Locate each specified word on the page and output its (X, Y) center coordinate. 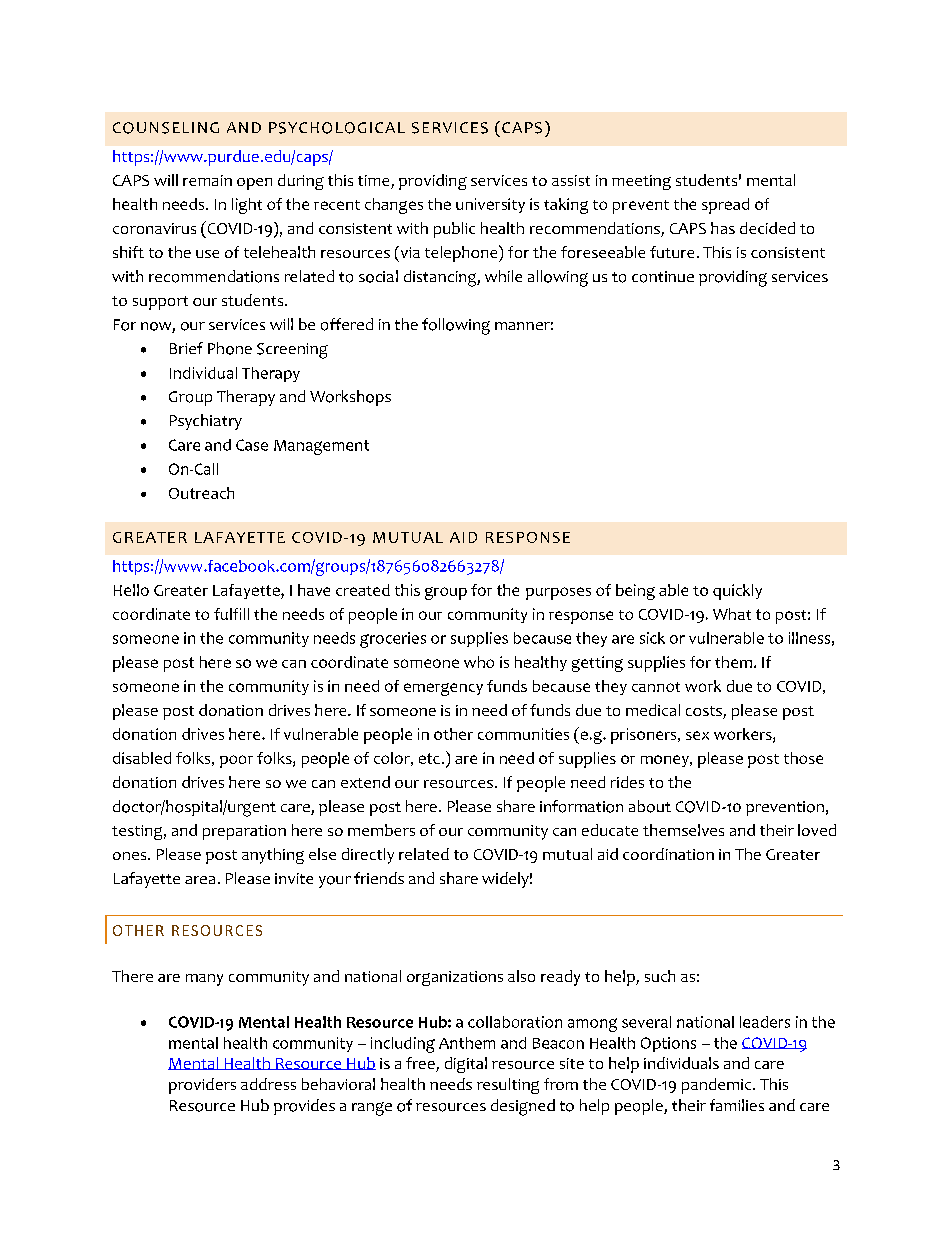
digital (466, 1065)
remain (207, 180)
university (490, 205)
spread (725, 206)
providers (202, 1086)
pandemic (718, 1086)
